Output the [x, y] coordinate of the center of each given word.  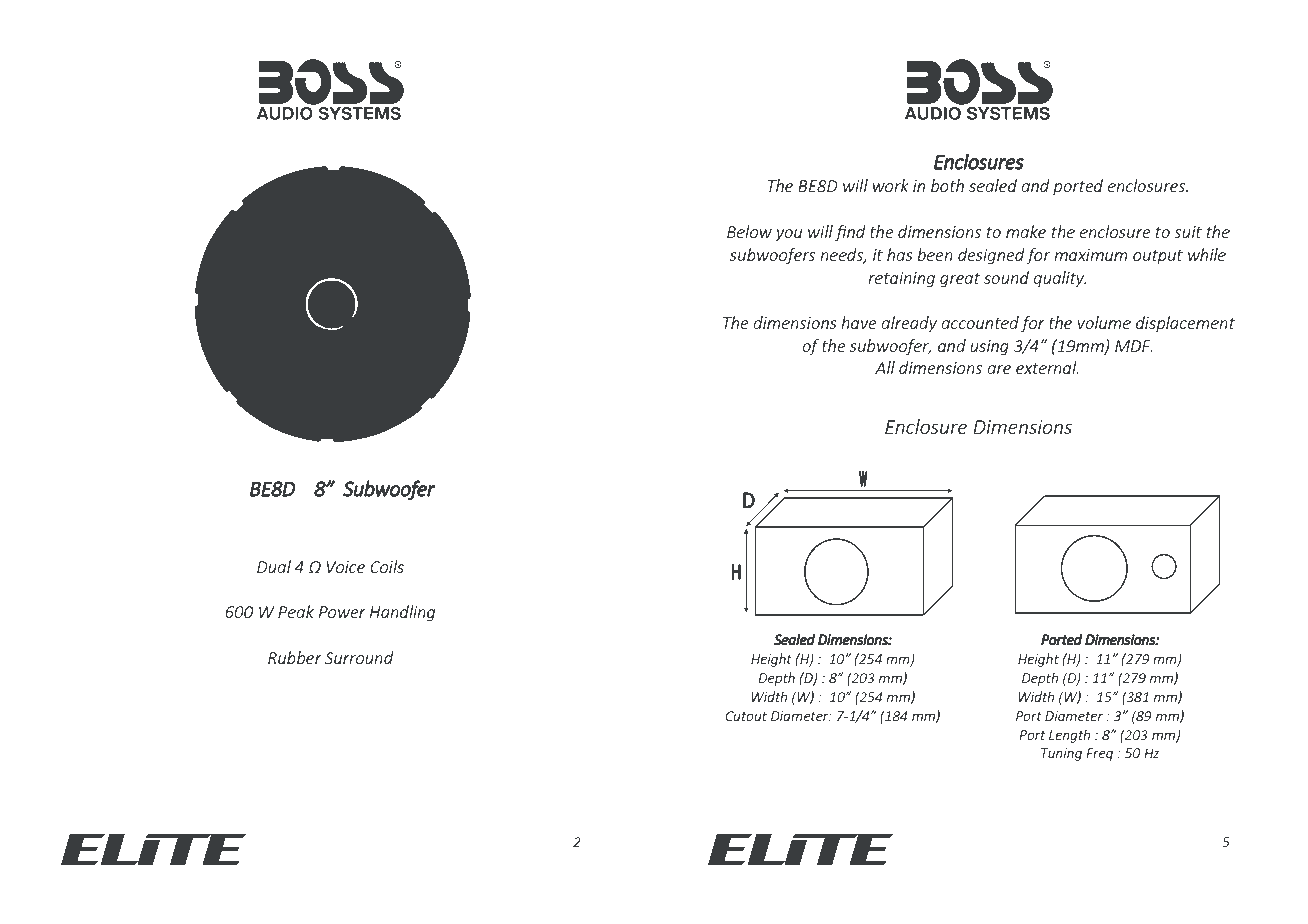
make [1026, 231]
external [1047, 367]
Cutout [746, 716]
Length [1069, 736]
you [789, 235]
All [885, 367]
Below [749, 231]
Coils [387, 566]
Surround [359, 657]
